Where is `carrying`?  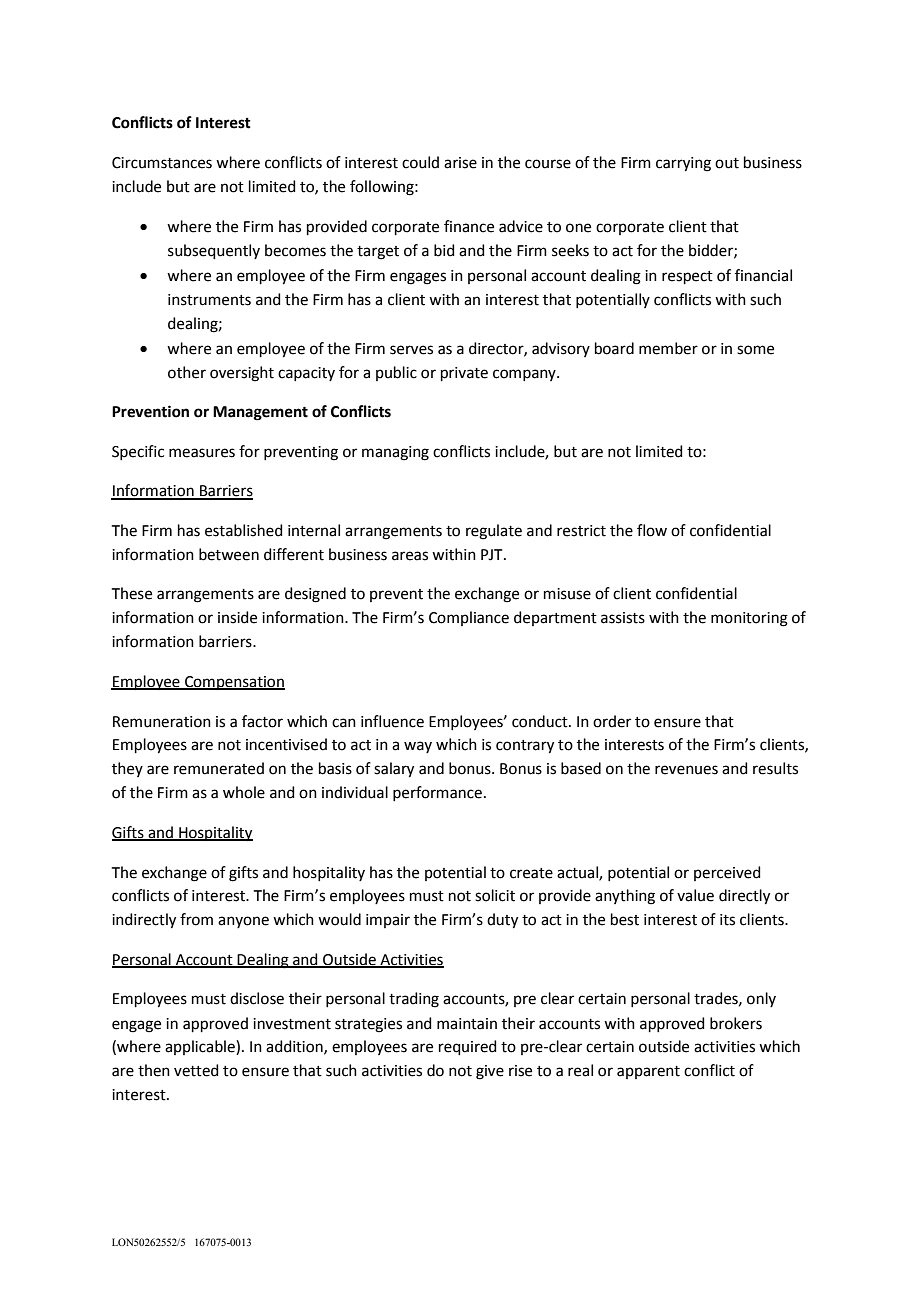
carrying is located at coordinates (683, 164).
